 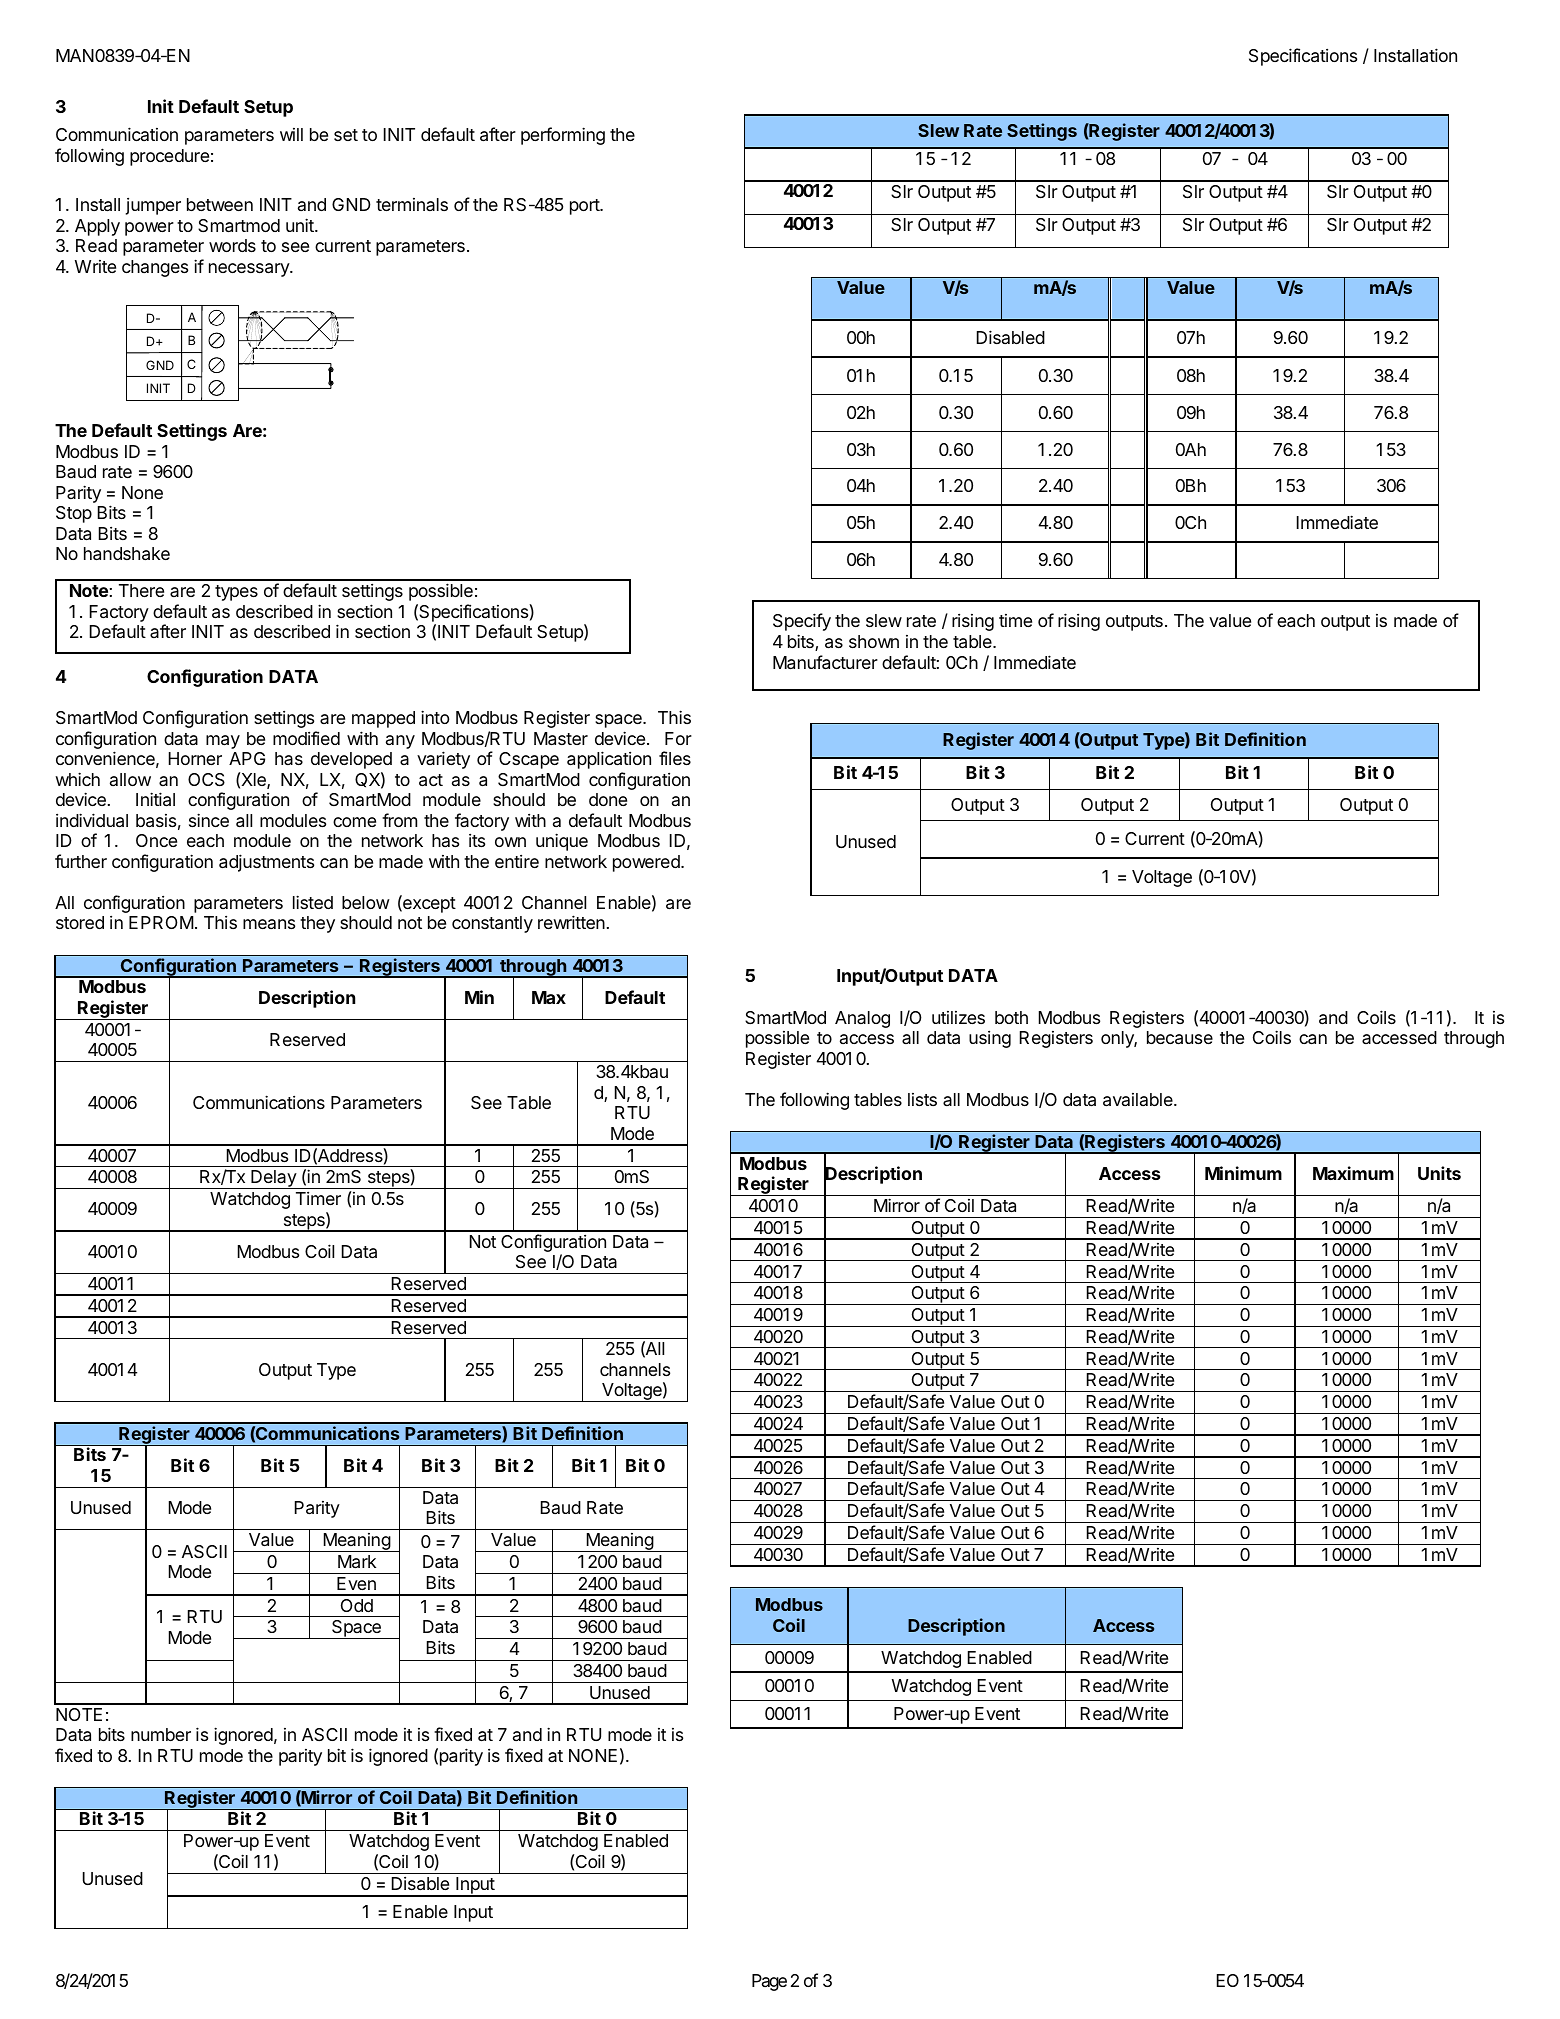 What do you see at coordinates (922, 1099) in the screenshot?
I see `lists` at bounding box center [922, 1099].
